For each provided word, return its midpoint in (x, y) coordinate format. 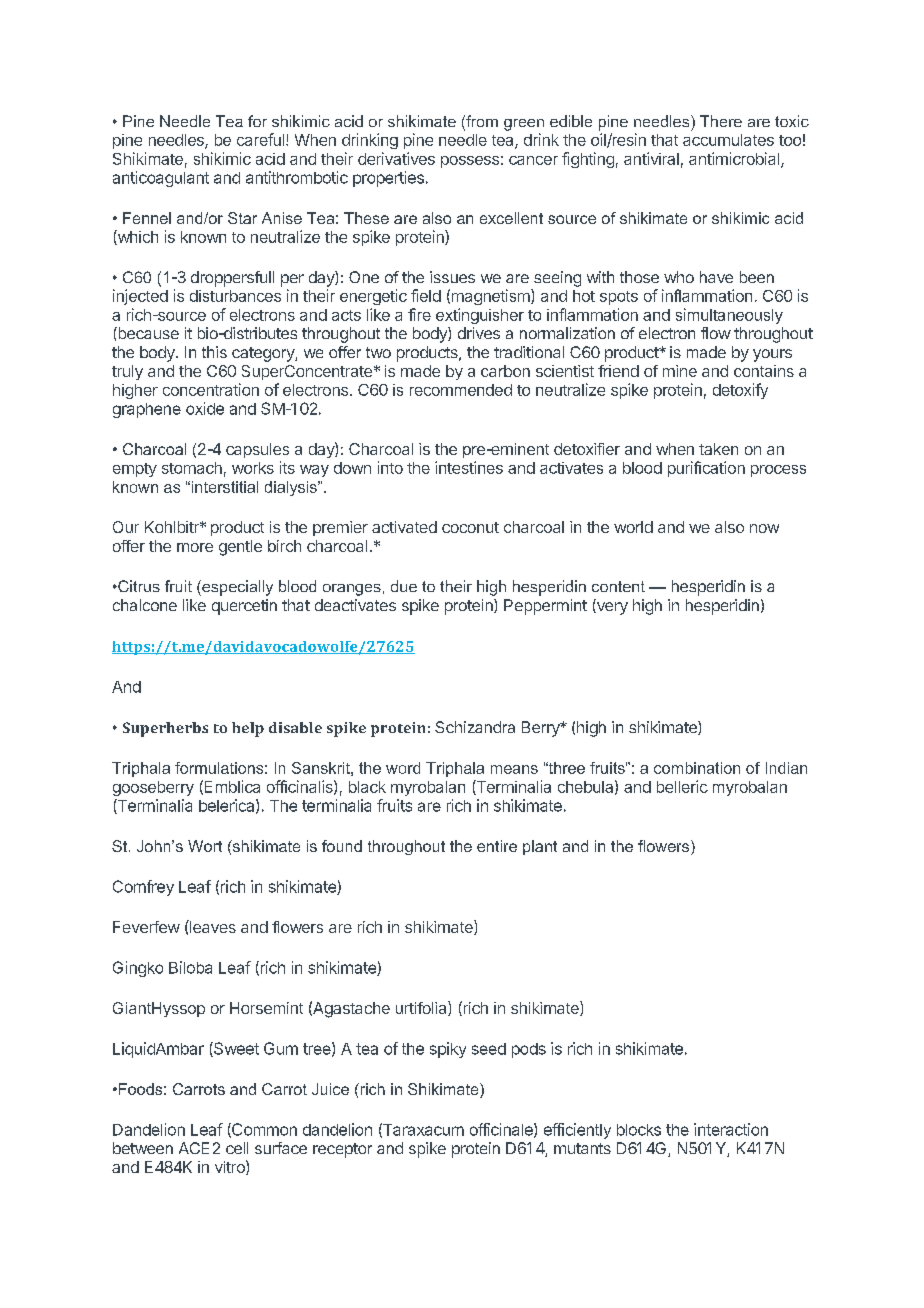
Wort (205, 846)
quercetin (244, 607)
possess (470, 162)
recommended (461, 390)
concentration (211, 389)
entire (497, 846)
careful (260, 139)
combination (697, 768)
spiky (448, 1050)
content (618, 586)
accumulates (728, 140)
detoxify (740, 391)
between (143, 1148)
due (404, 586)
